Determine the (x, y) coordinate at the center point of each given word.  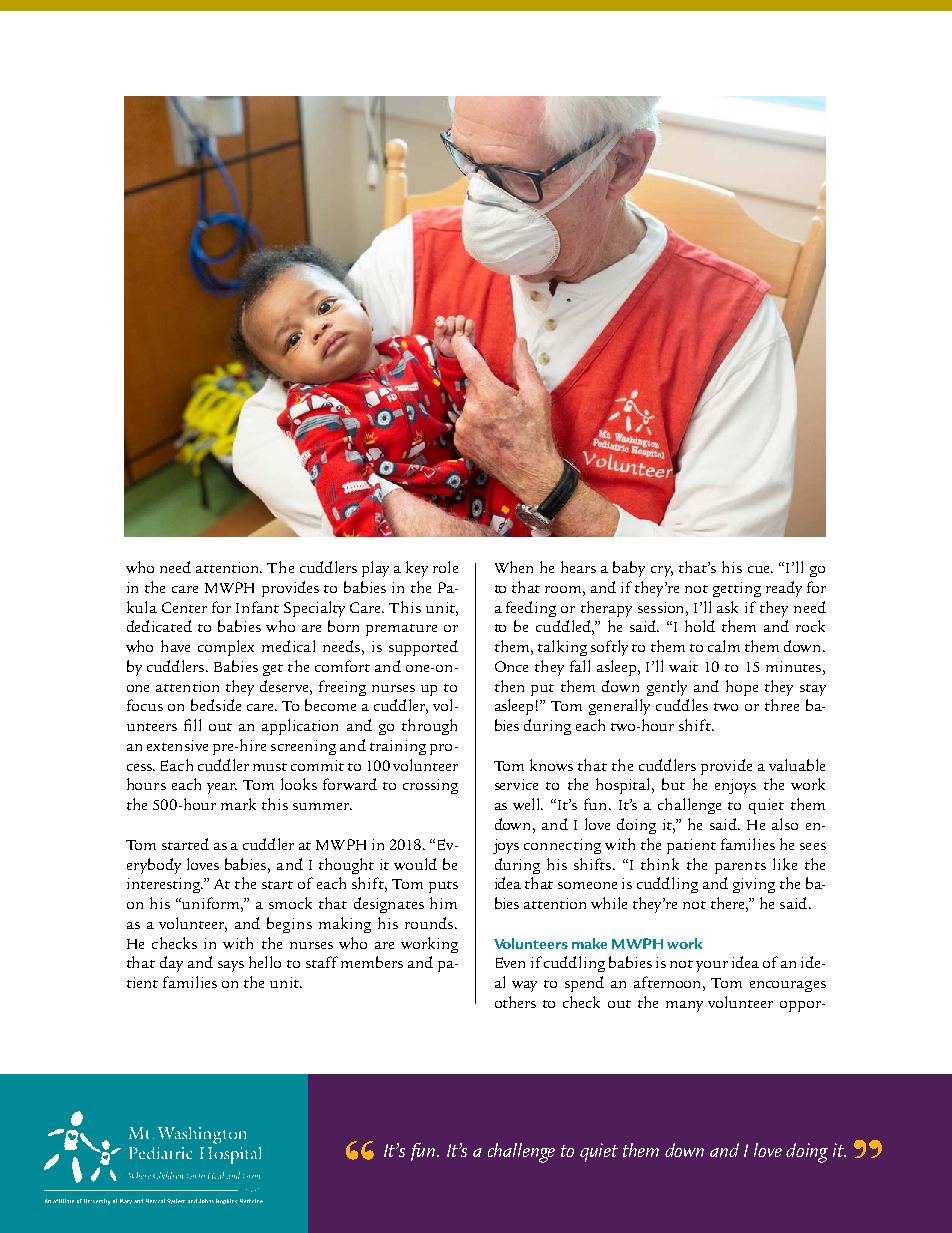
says (231, 966)
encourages (788, 986)
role (445, 567)
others (515, 1002)
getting (737, 589)
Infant (257, 607)
